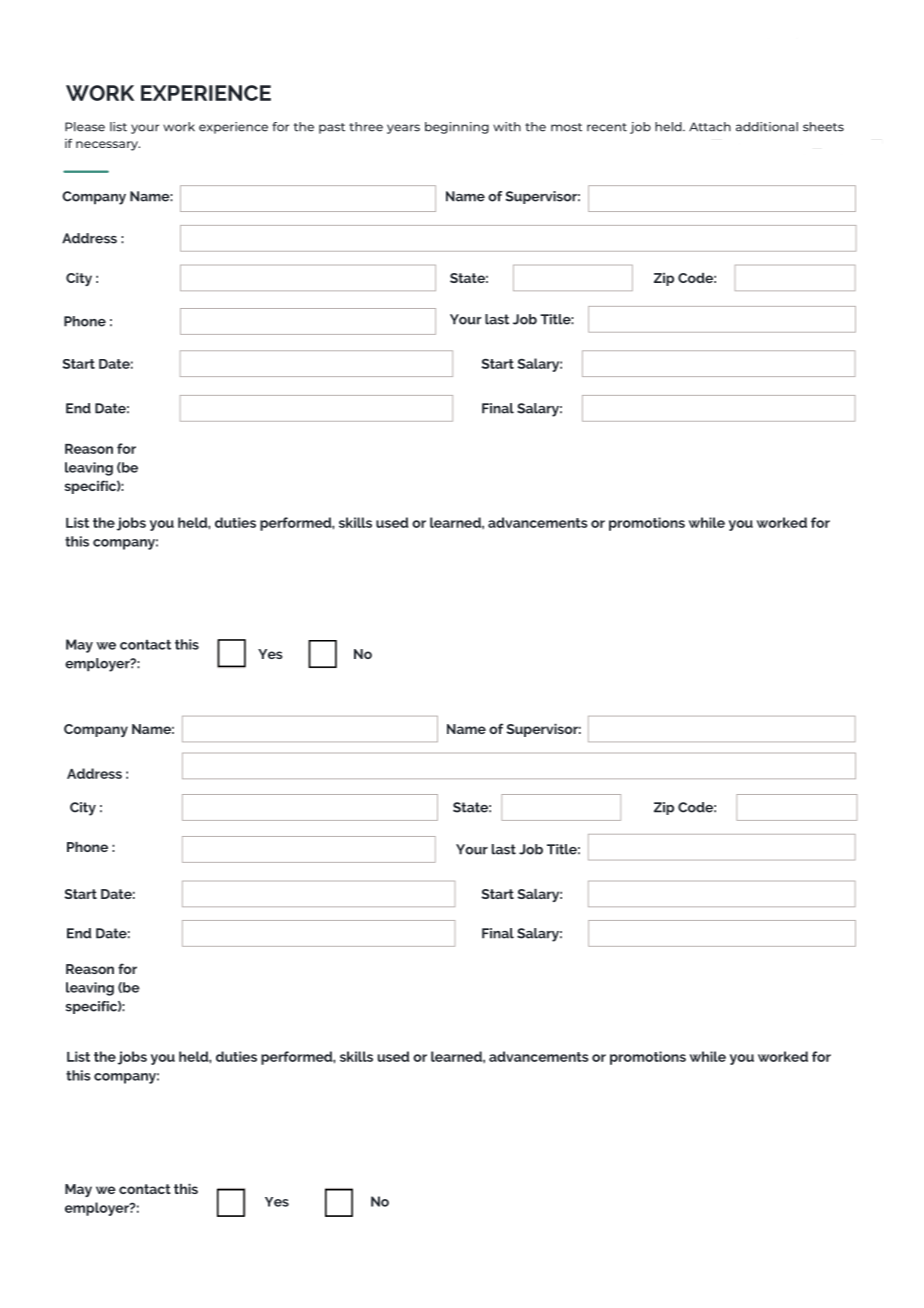 This page has height=1308, width=924. Describe the element at coordinates (457, 128) in the page. I see `beginning` at that location.
